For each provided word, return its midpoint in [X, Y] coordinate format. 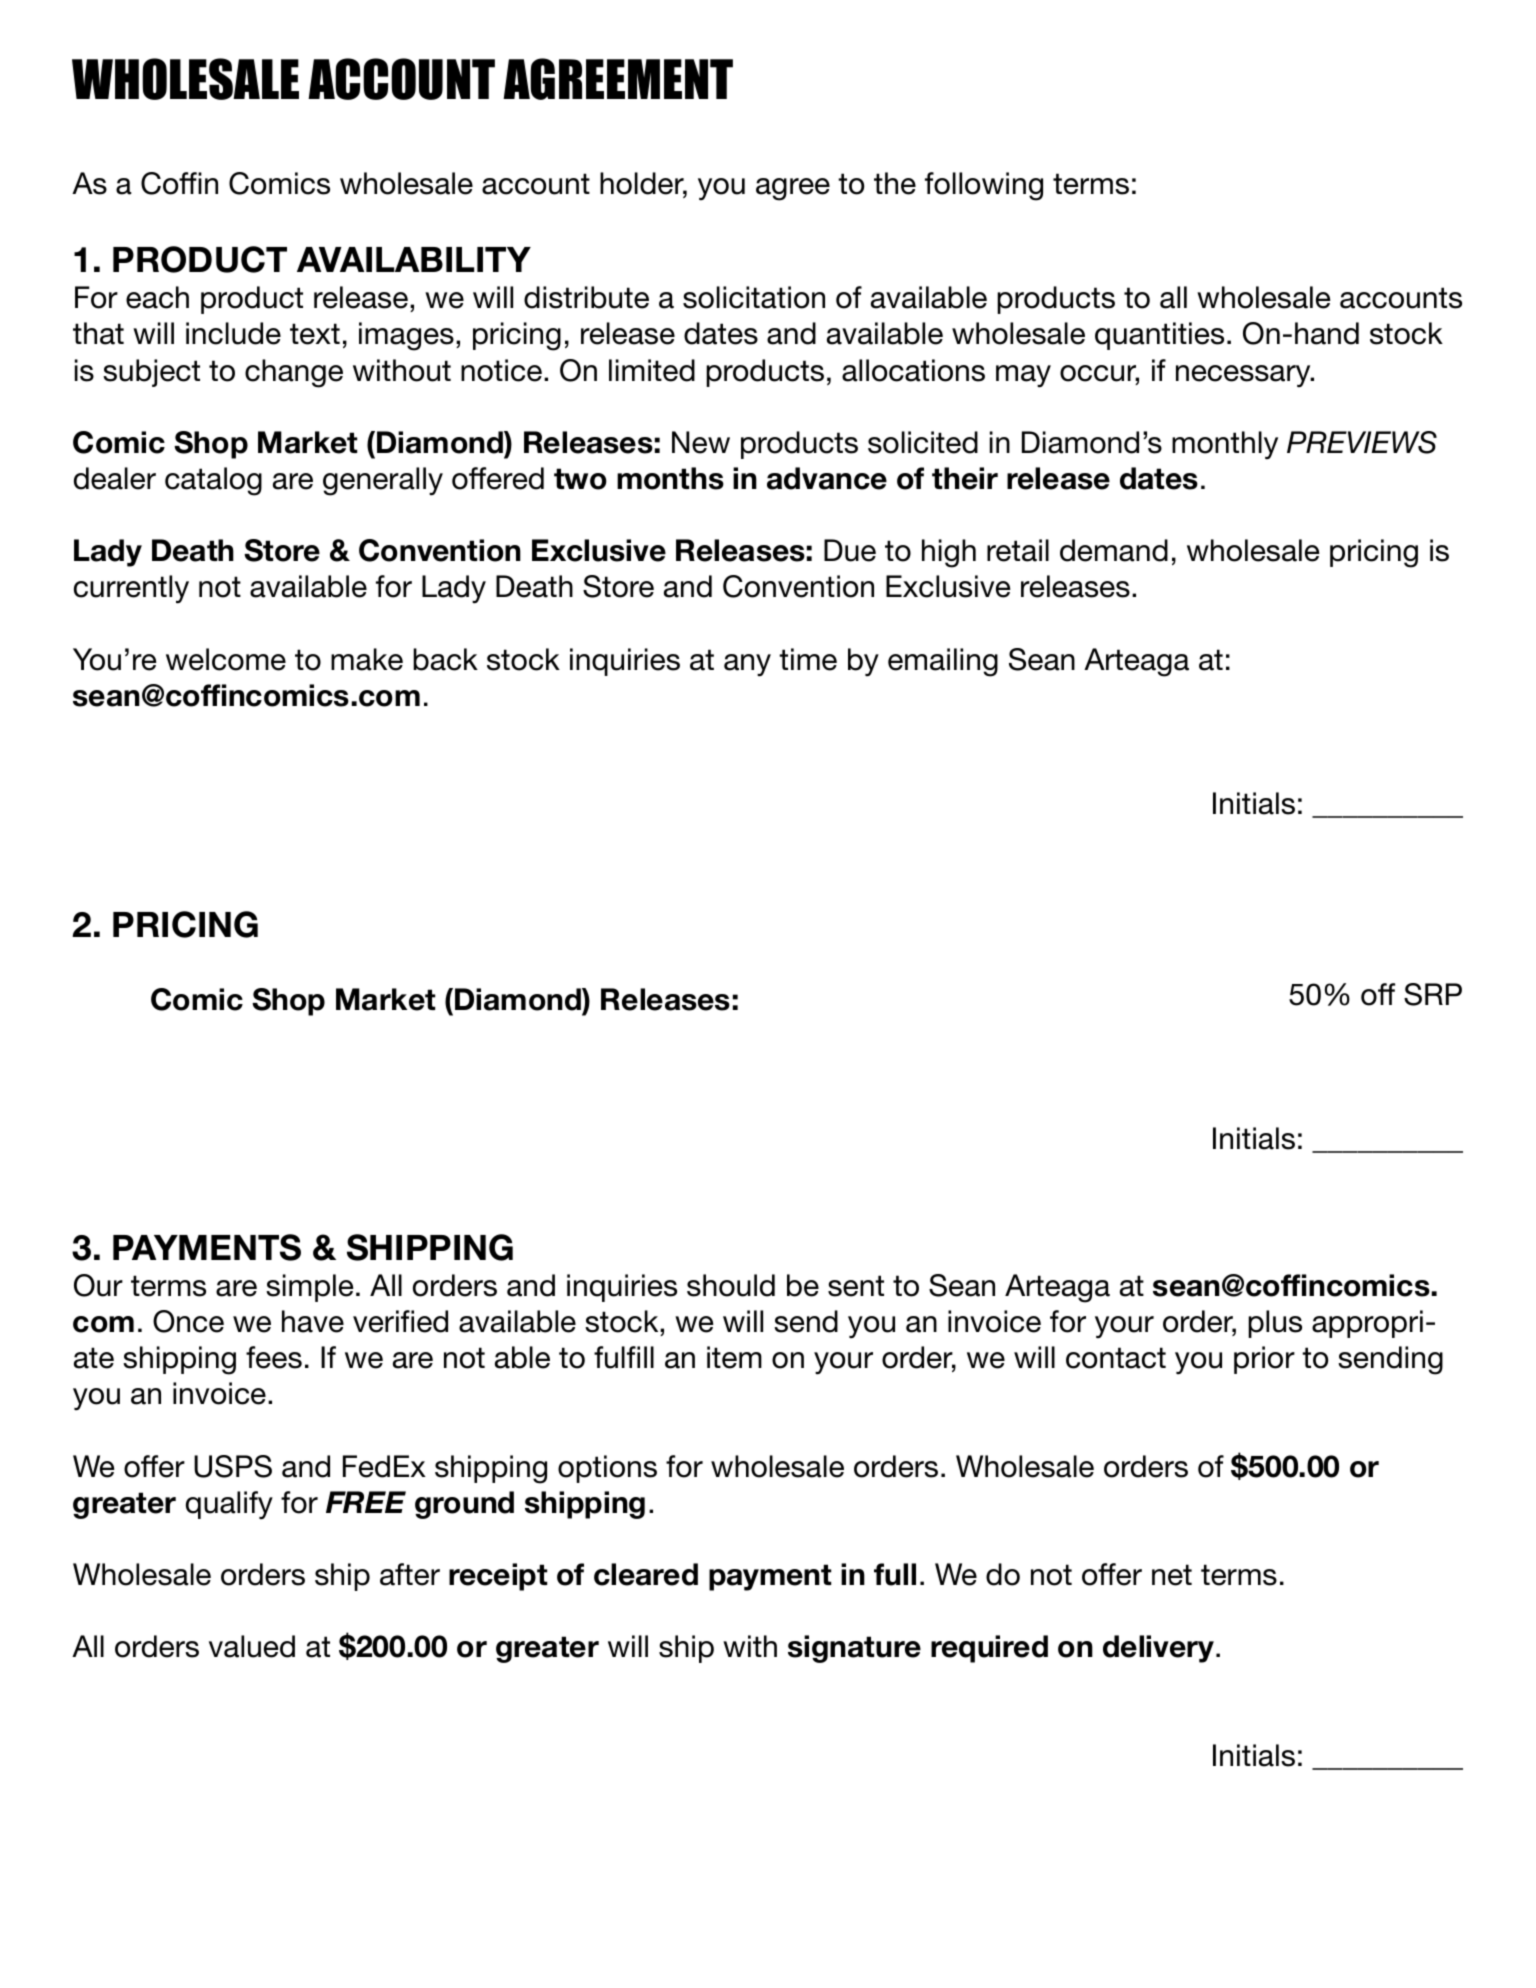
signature [854, 1649]
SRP [1433, 994]
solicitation [754, 297]
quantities [1159, 336]
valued [252, 1646]
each [157, 297]
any [747, 665]
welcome [226, 659]
